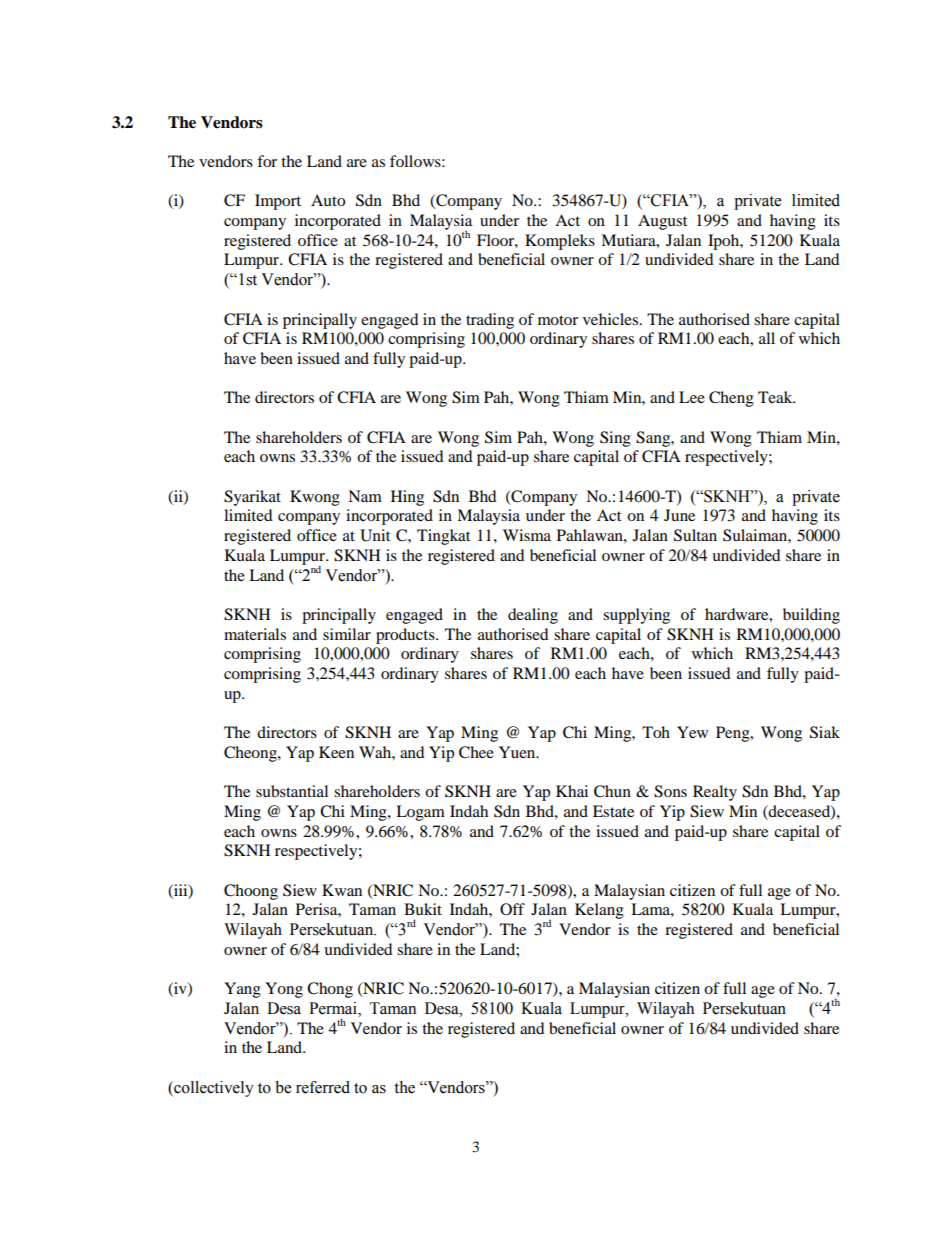 This screenshot has width=952, height=1233. What do you see at coordinates (715, 793) in the screenshot?
I see `Realty` at bounding box center [715, 793].
